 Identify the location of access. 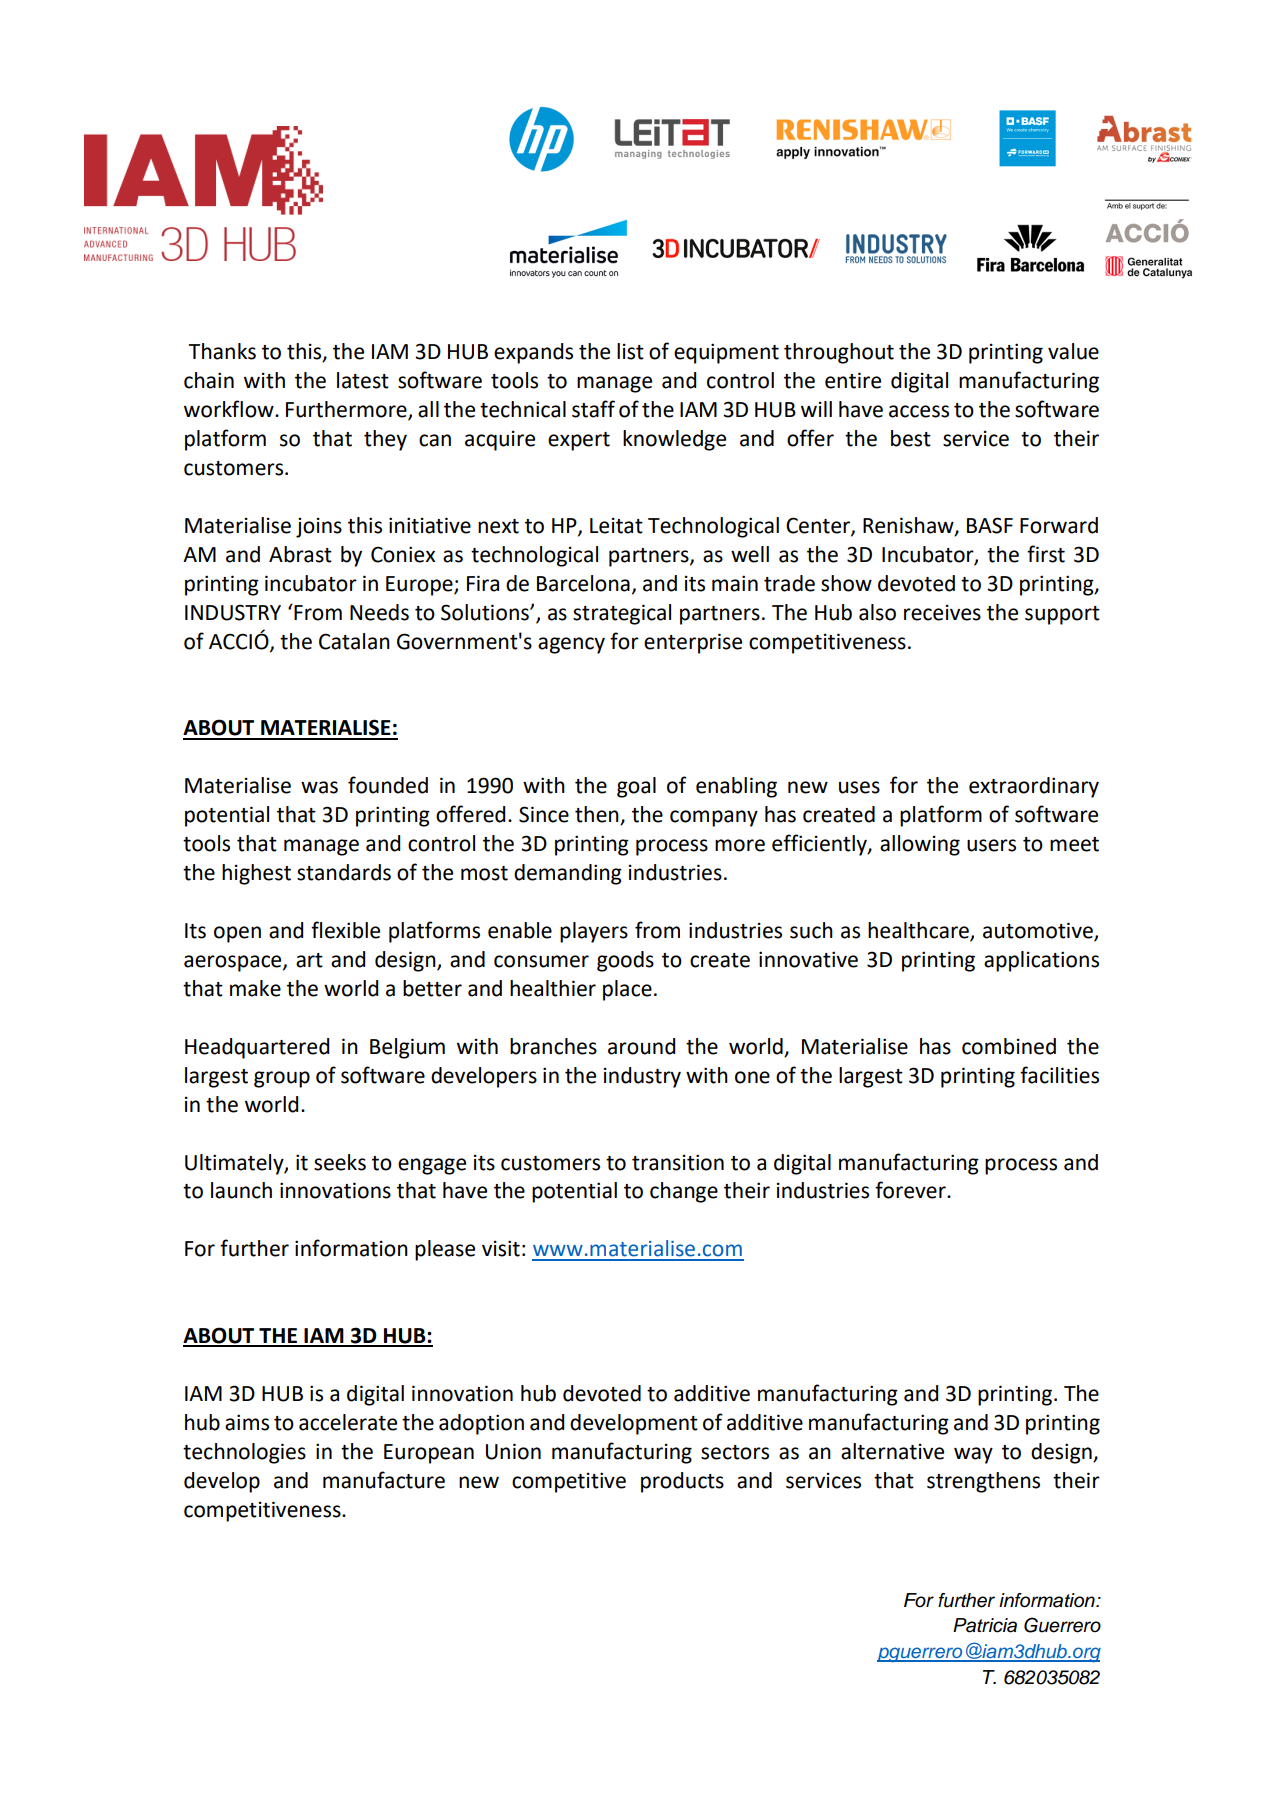
(919, 411).
